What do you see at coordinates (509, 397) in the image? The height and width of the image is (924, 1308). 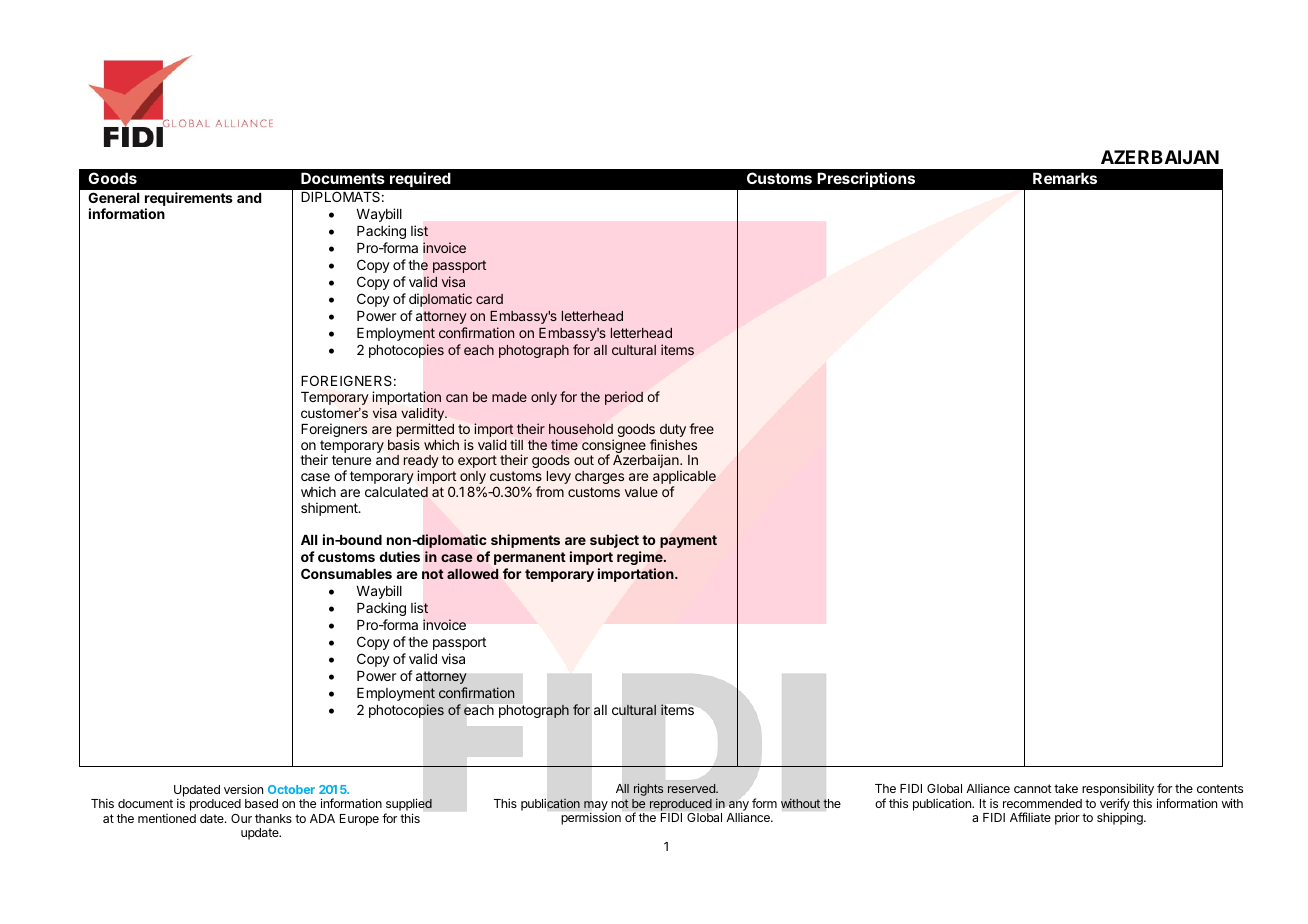 I see `made` at bounding box center [509, 397].
